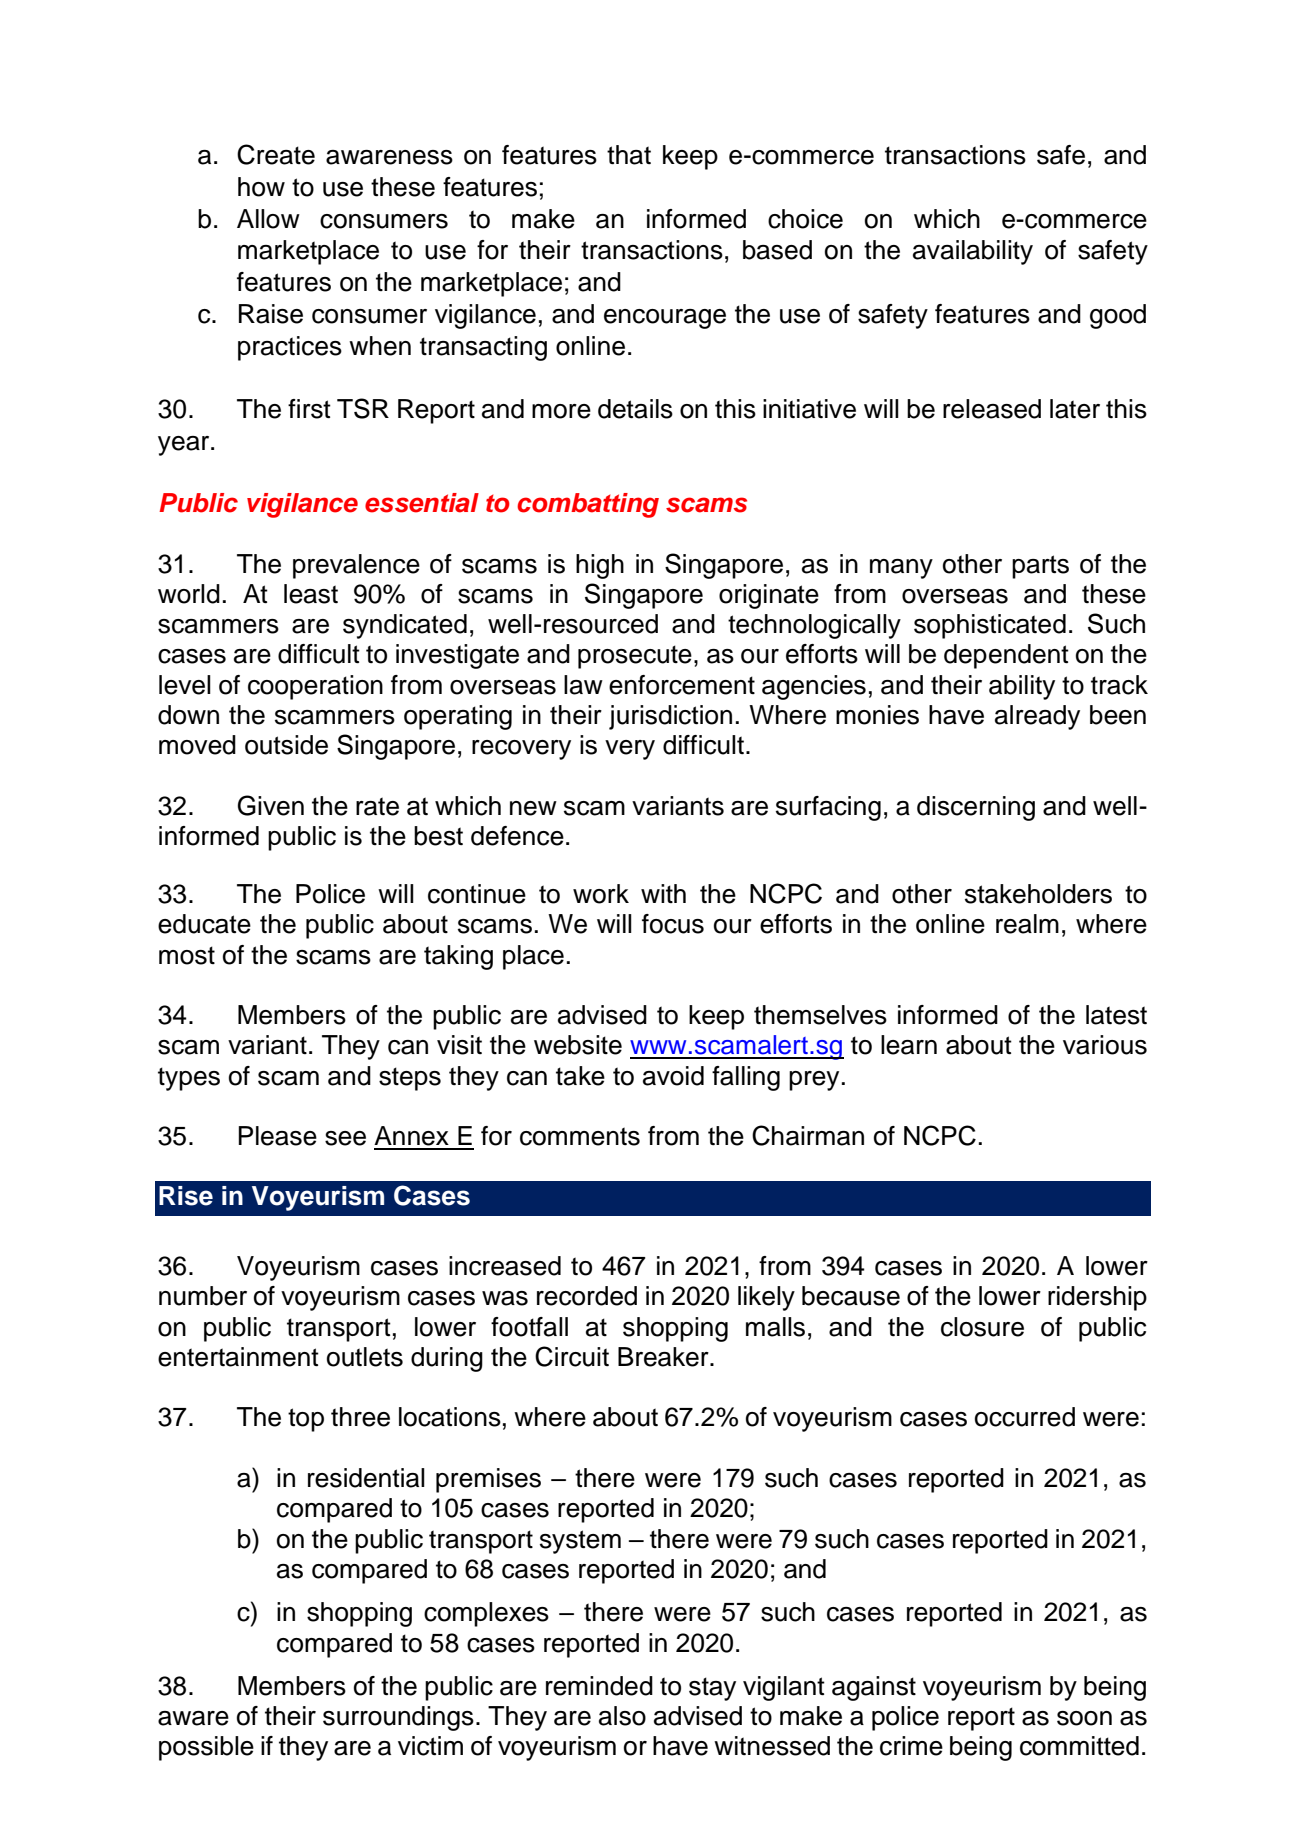 Image resolution: width=1305 pixels, height=1846 pixels. What do you see at coordinates (268, 219) in the image?
I see `Allow` at bounding box center [268, 219].
